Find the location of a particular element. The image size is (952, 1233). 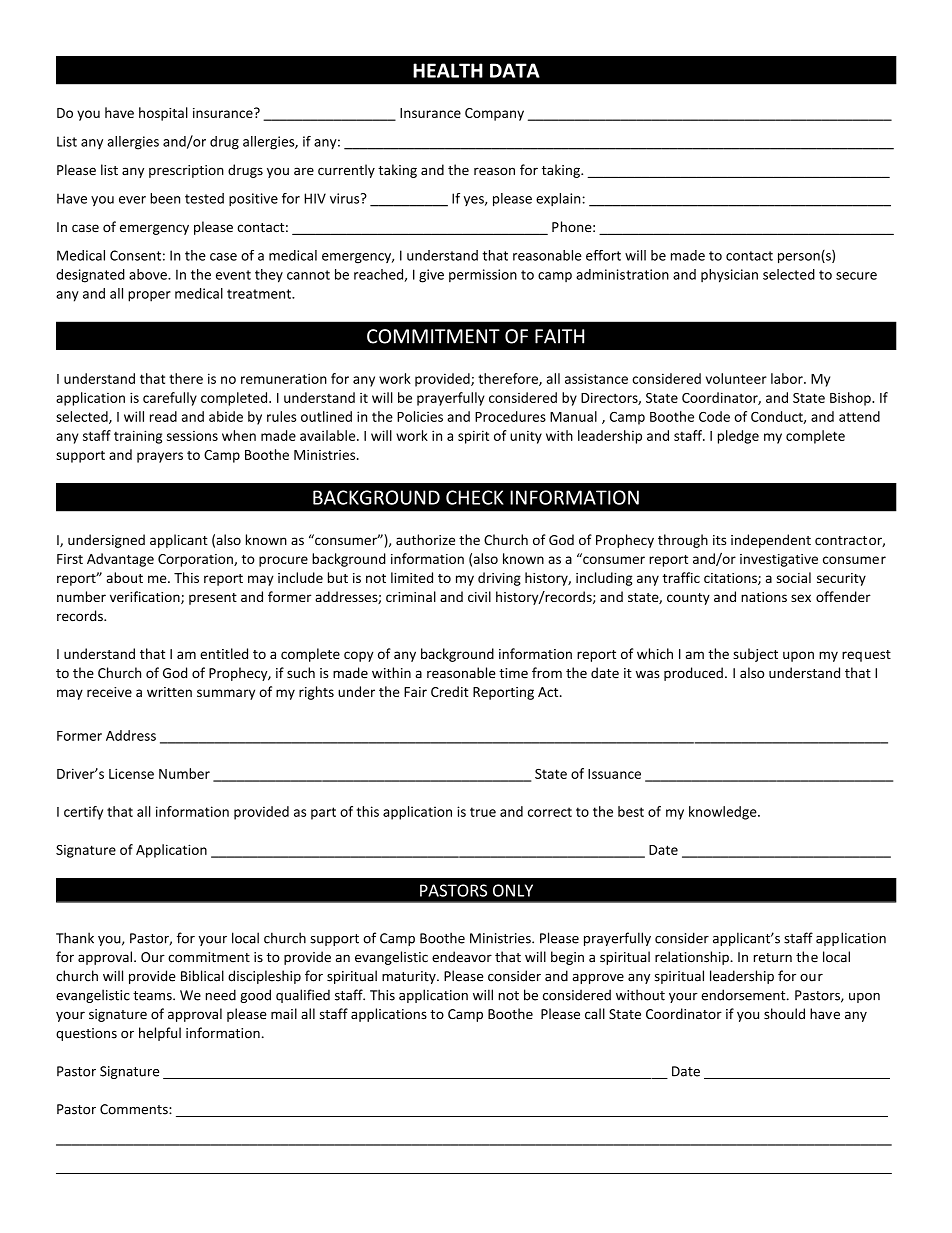

hospital is located at coordinates (163, 114).
